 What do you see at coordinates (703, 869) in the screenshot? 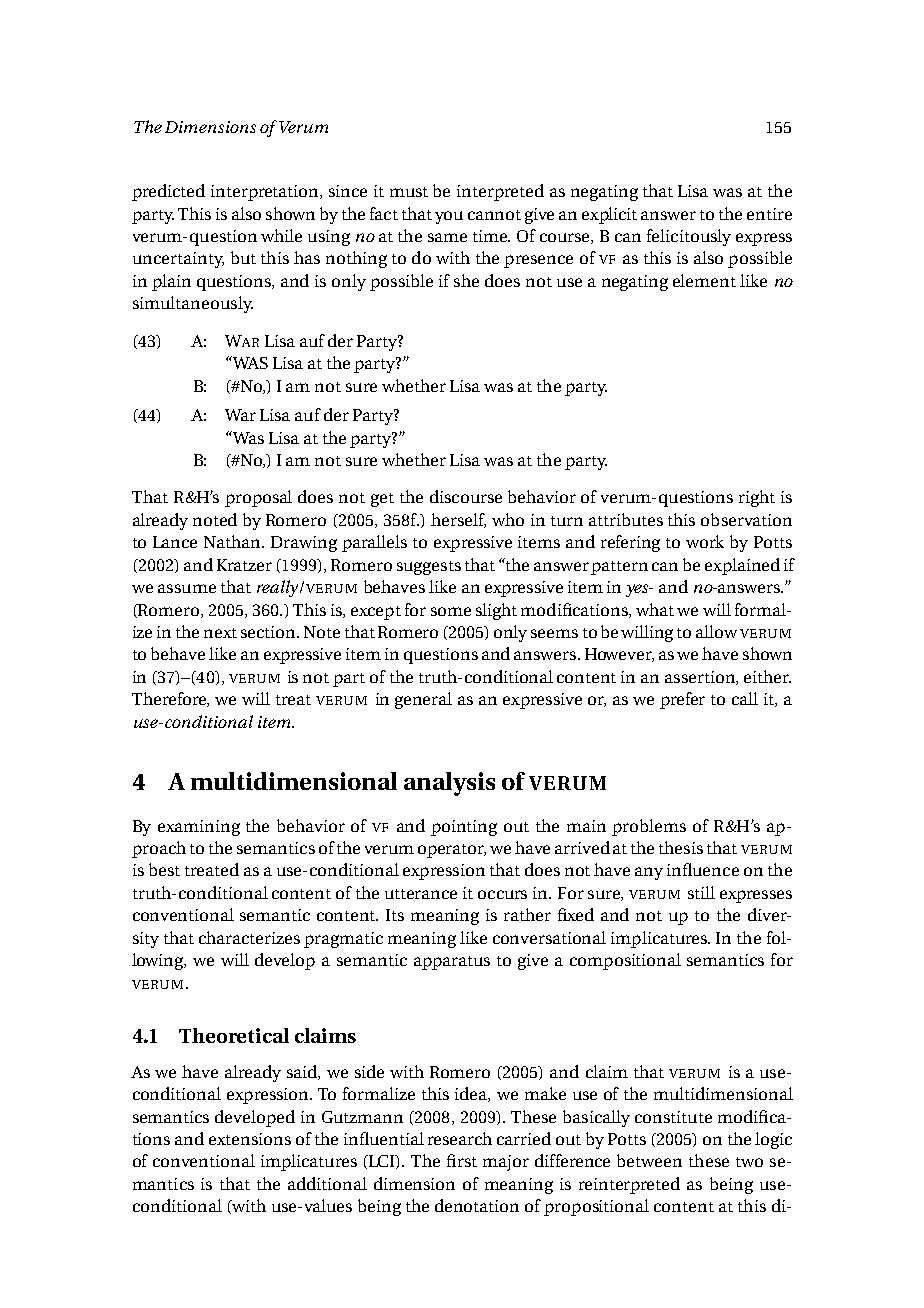
I see `influence` at bounding box center [703, 869].
